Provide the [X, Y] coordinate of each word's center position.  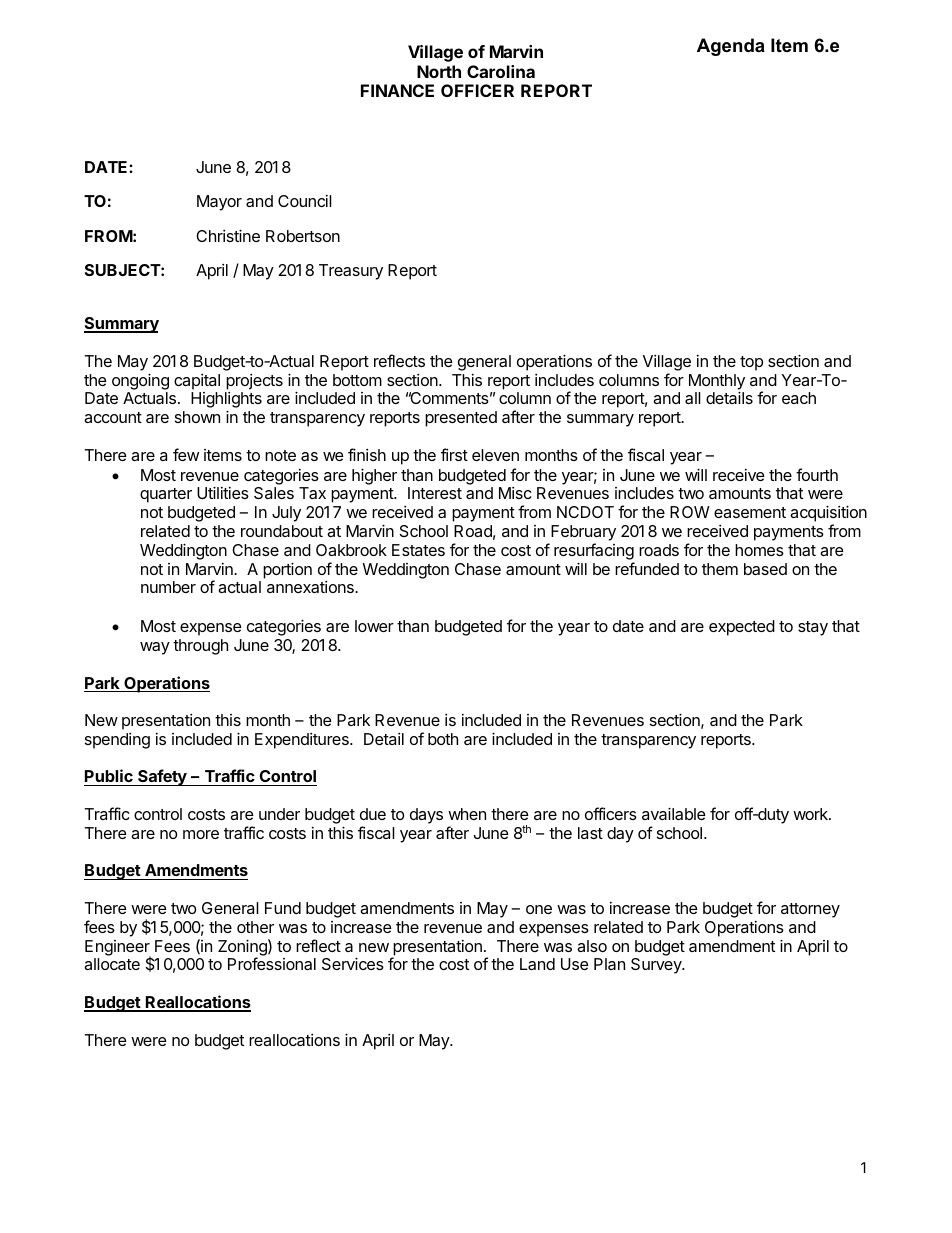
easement [750, 512]
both [443, 739]
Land [537, 964]
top [751, 363]
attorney [810, 910]
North [439, 71]
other [255, 927]
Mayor [219, 203]
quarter [166, 495]
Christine [228, 235]
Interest [435, 493]
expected [742, 628]
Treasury [351, 272]
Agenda [731, 47]
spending [117, 741]
